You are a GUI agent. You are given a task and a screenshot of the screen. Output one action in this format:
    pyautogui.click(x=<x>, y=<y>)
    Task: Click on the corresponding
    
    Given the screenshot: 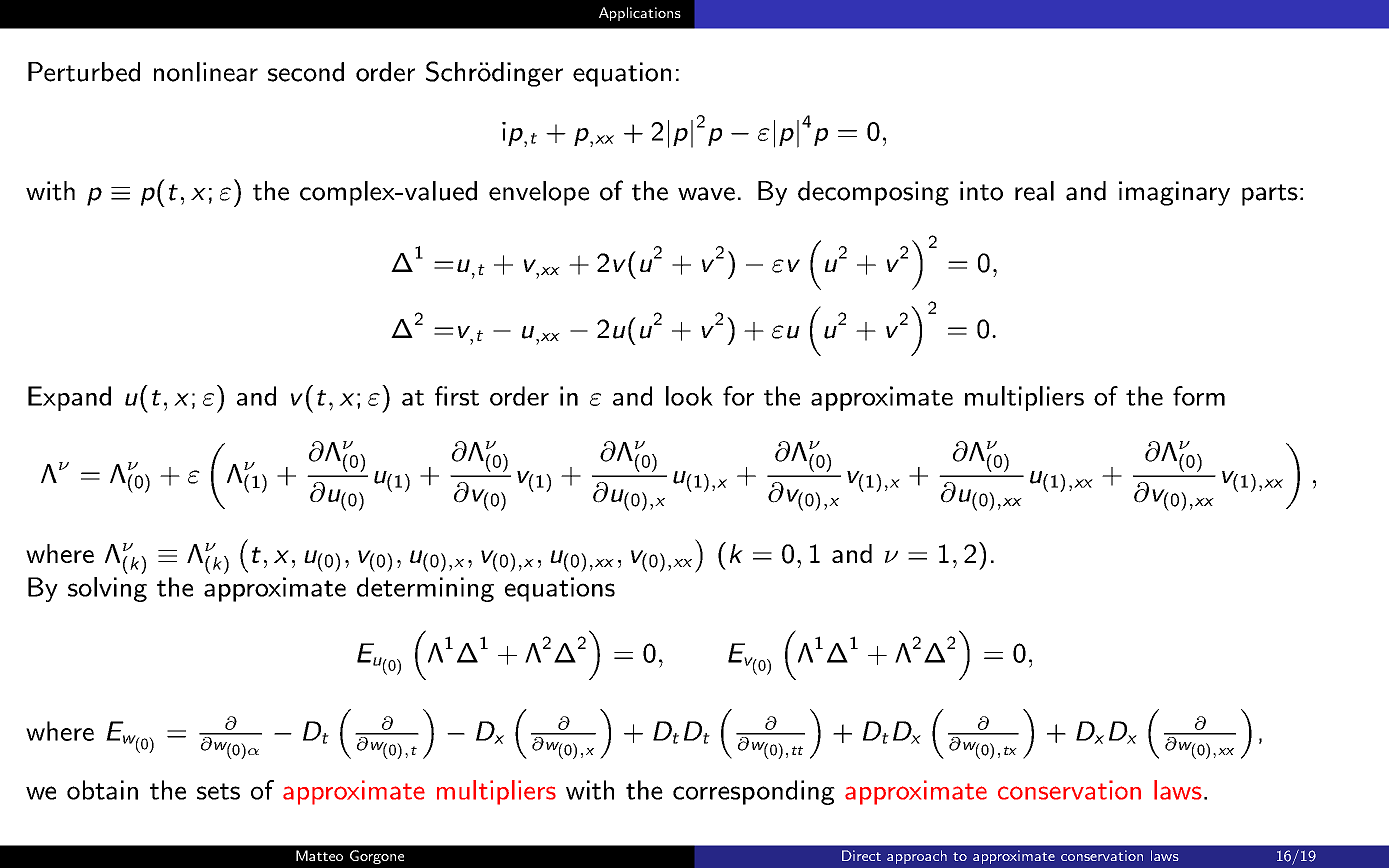 What is the action you would take?
    pyautogui.click(x=754, y=792)
